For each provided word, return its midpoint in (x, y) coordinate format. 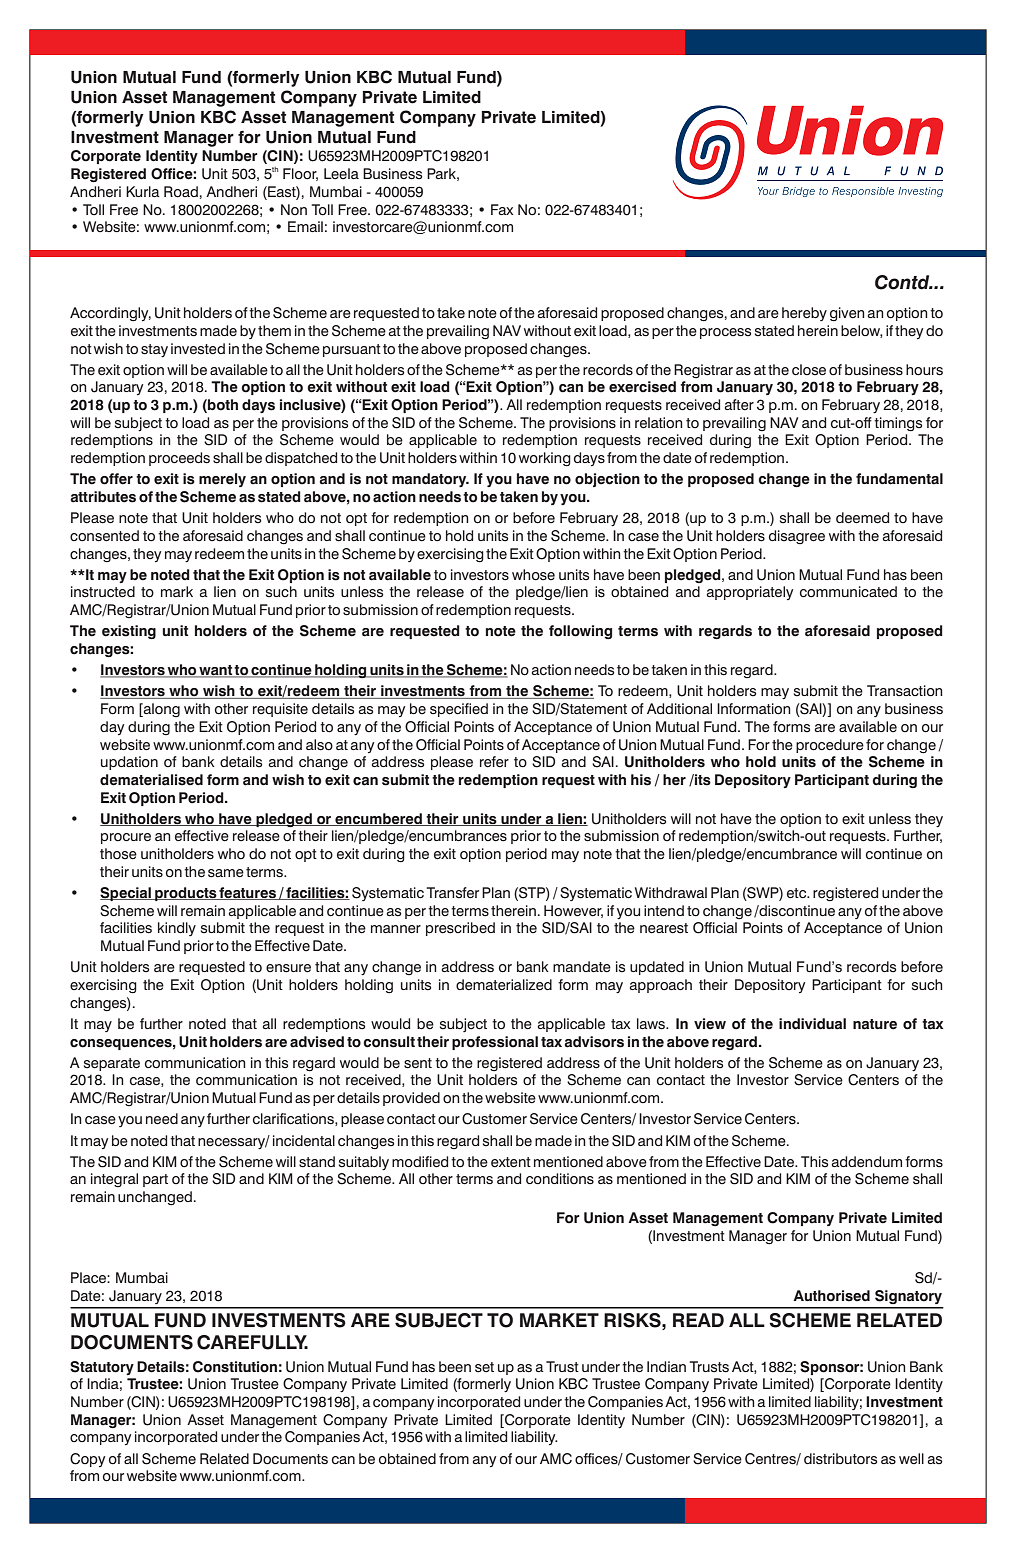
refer (494, 762)
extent (511, 1162)
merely (222, 480)
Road (181, 192)
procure (126, 838)
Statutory (102, 1368)
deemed (862, 518)
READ (698, 1320)
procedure (830, 746)
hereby (804, 314)
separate (112, 1064)
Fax (502, 209)
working (545, 459)
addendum (867, 1162)
